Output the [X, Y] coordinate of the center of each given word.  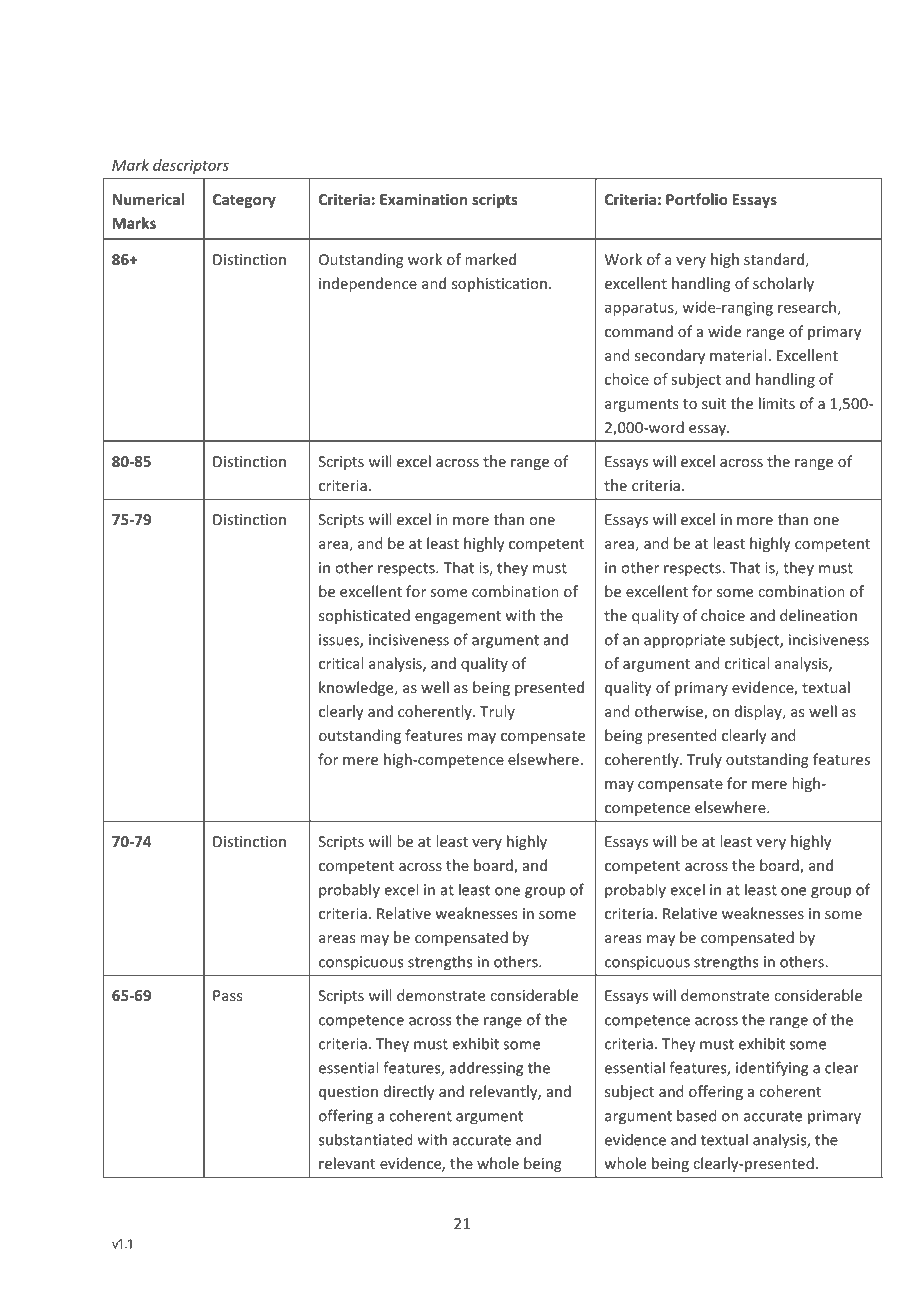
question [348, 1093]
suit [714, 403]
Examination [423, 199]
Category [244, 201]
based [696, 1115]
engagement [458, 617]
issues [340, 641]
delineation [818, 615]
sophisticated [364, 616]
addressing [486, 1069]
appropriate [684, 641]
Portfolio [697, 199]
